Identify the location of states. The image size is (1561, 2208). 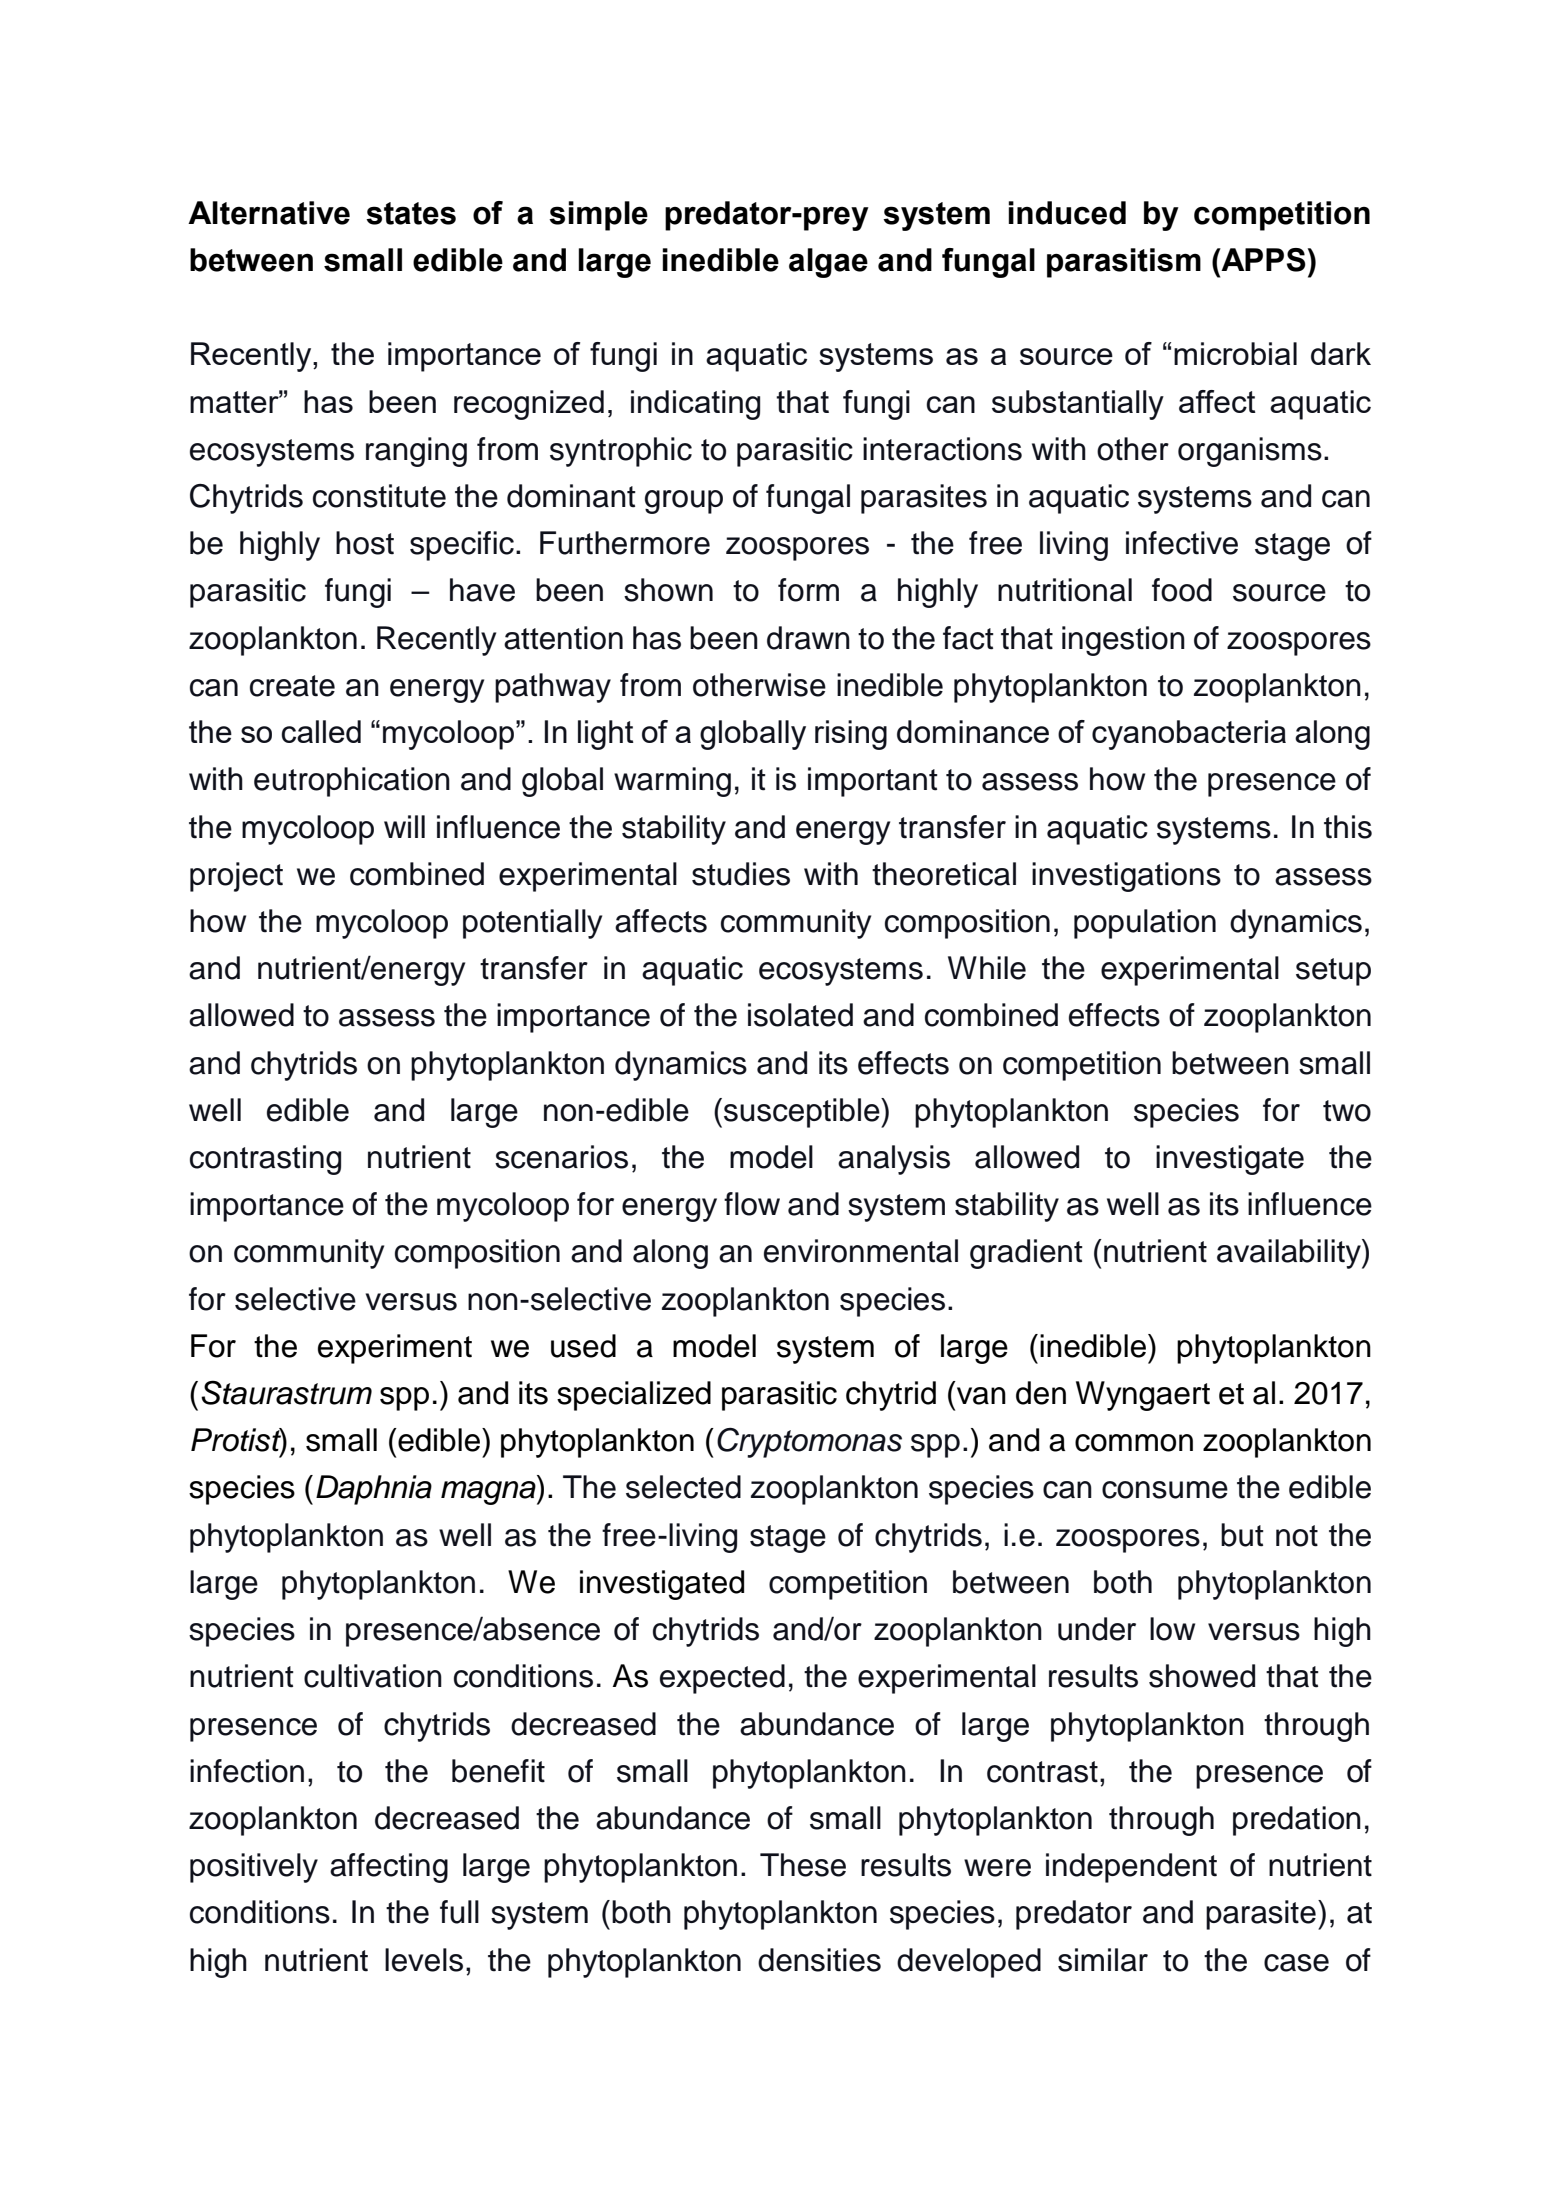
(411, 213).
